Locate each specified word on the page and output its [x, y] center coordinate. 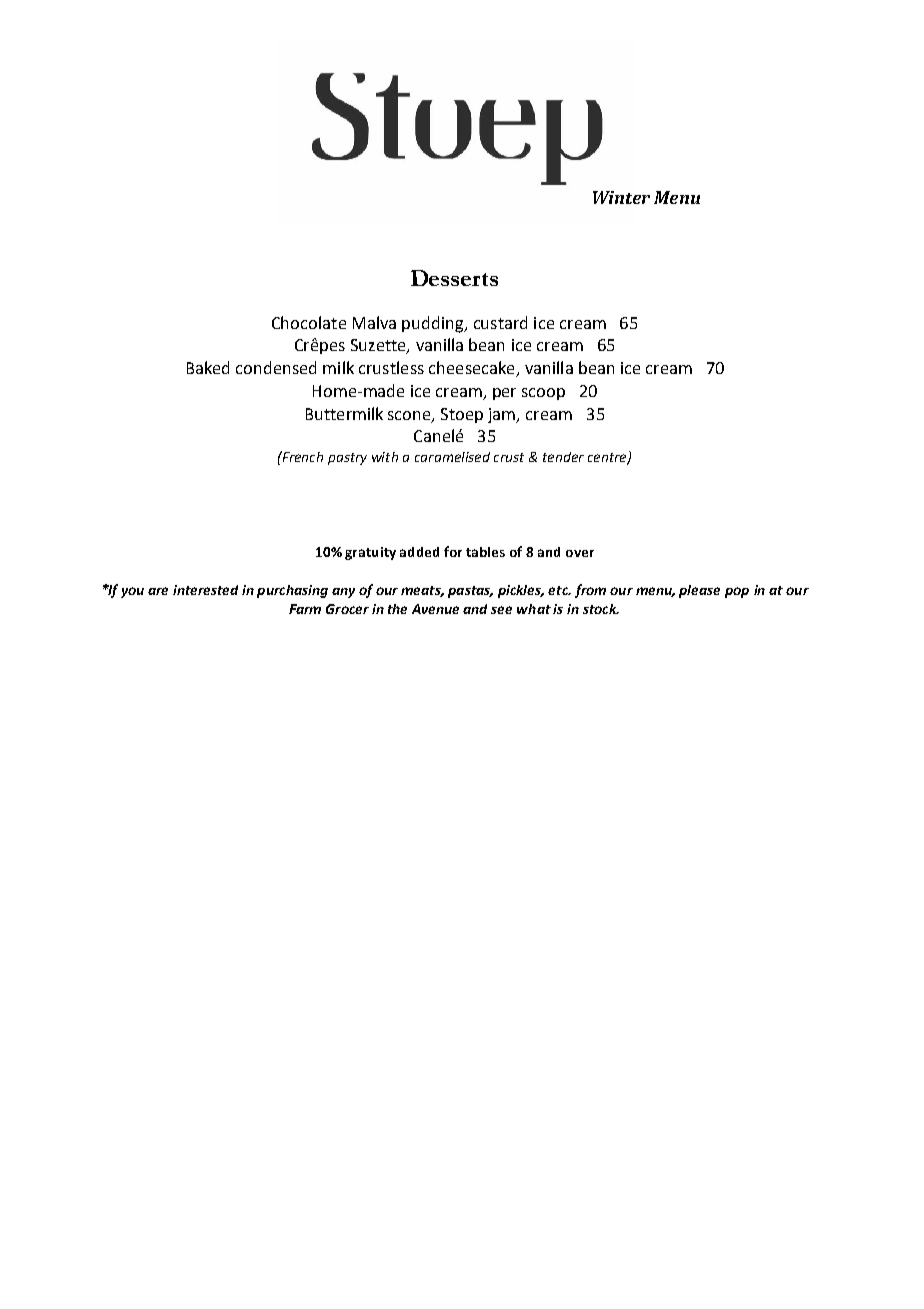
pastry [347, 459]
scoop [543, 394]
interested [205, 590]
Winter [621, 197]
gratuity [370, 553]
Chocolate [309, 322]
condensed [276, 367]
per [504, 394]
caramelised [452, 457]
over [580, 553]
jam [503, 415]
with [385, 457]
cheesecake [473, 369]
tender [563, 457]
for [453, 551]
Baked [208, 367]
